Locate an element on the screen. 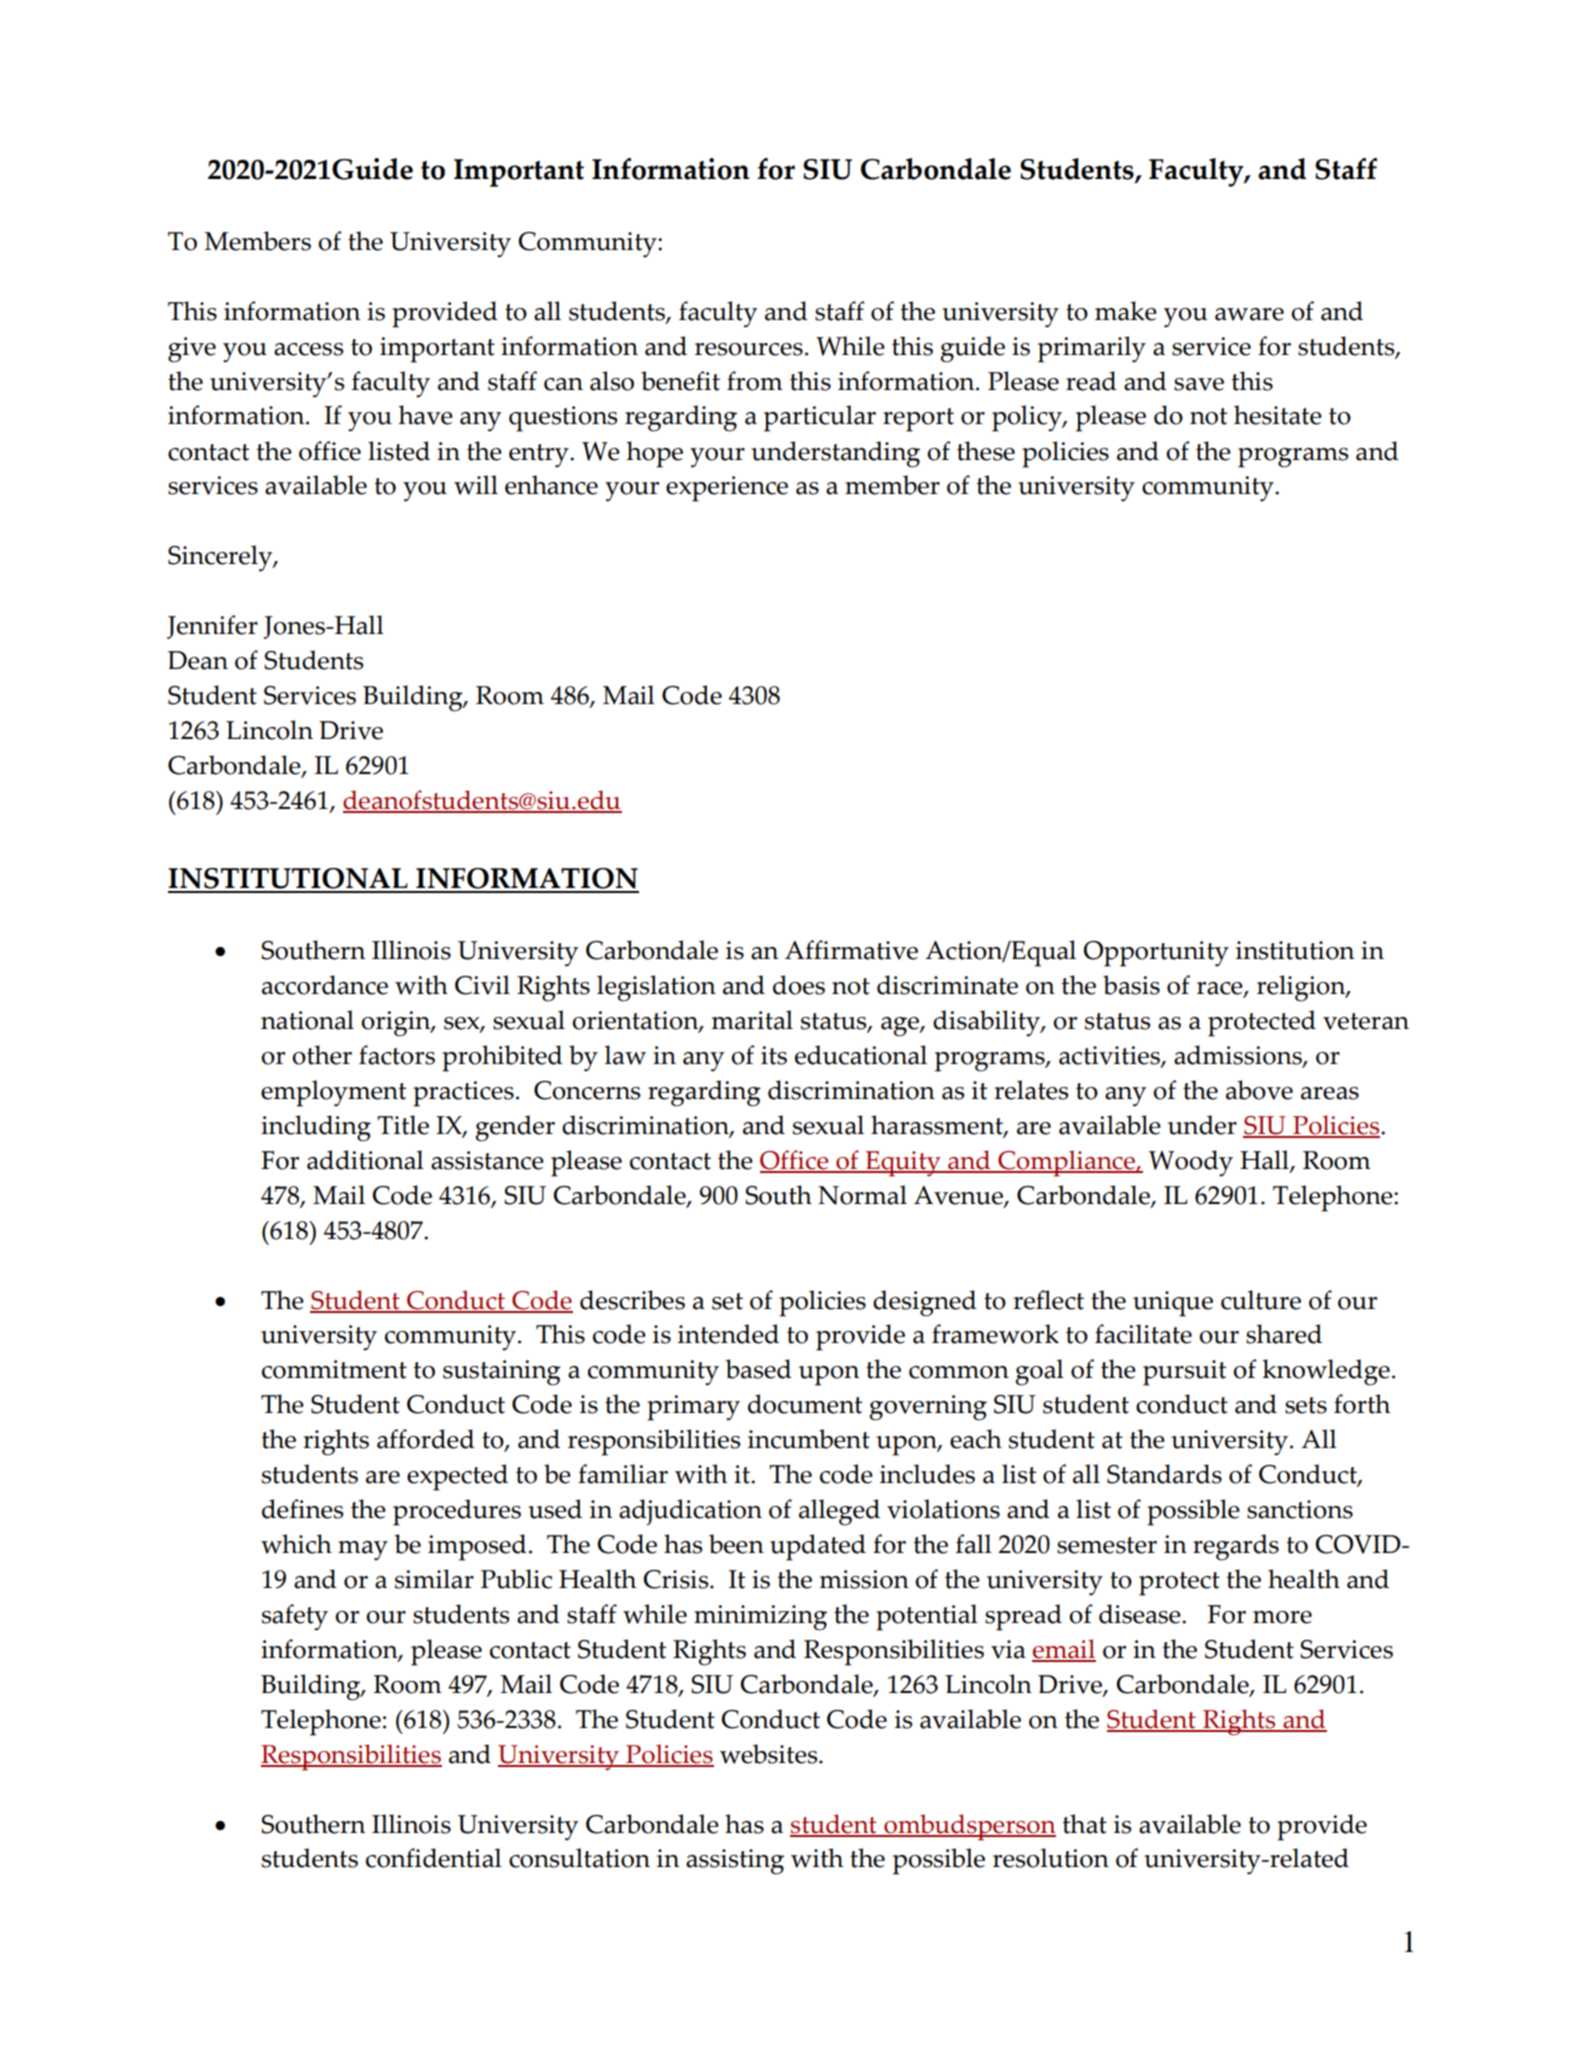  save is located at coordinates (1199, 384).
